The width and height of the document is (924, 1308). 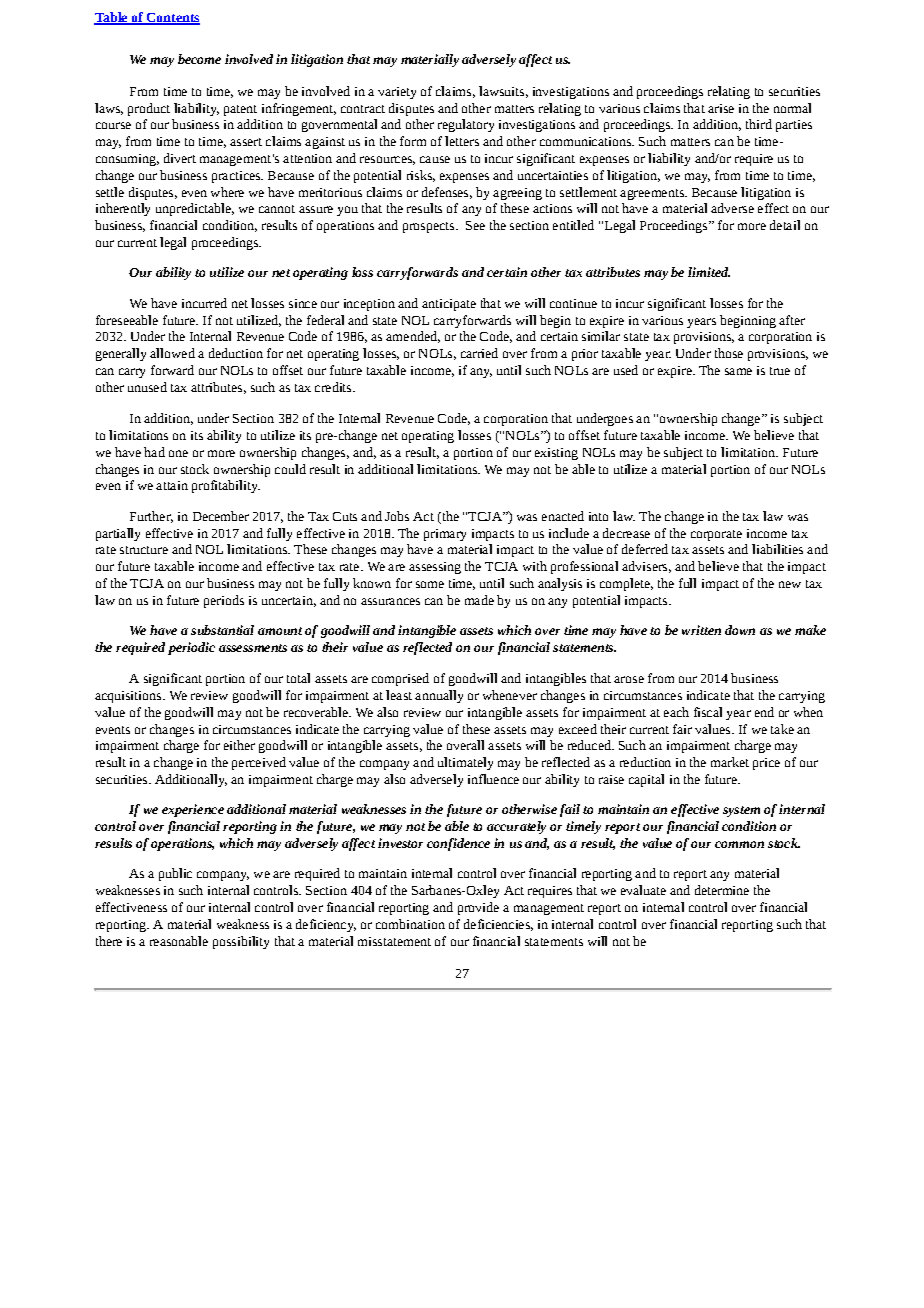 What do you see at coordinates (172, 485) in the document?
I see `attain` at bounding box center [172, 485].
